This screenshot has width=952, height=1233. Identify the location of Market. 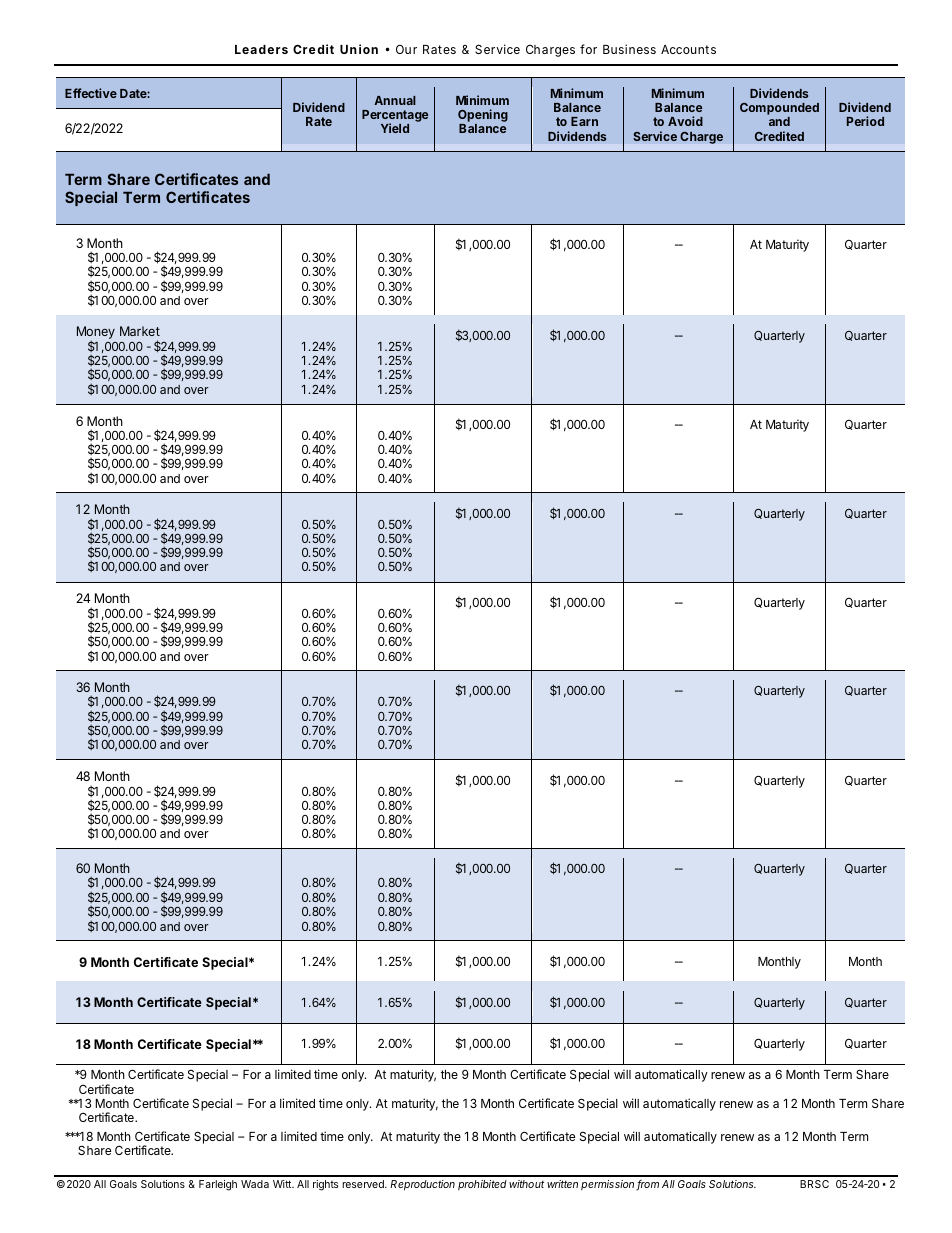
(140, 331).
